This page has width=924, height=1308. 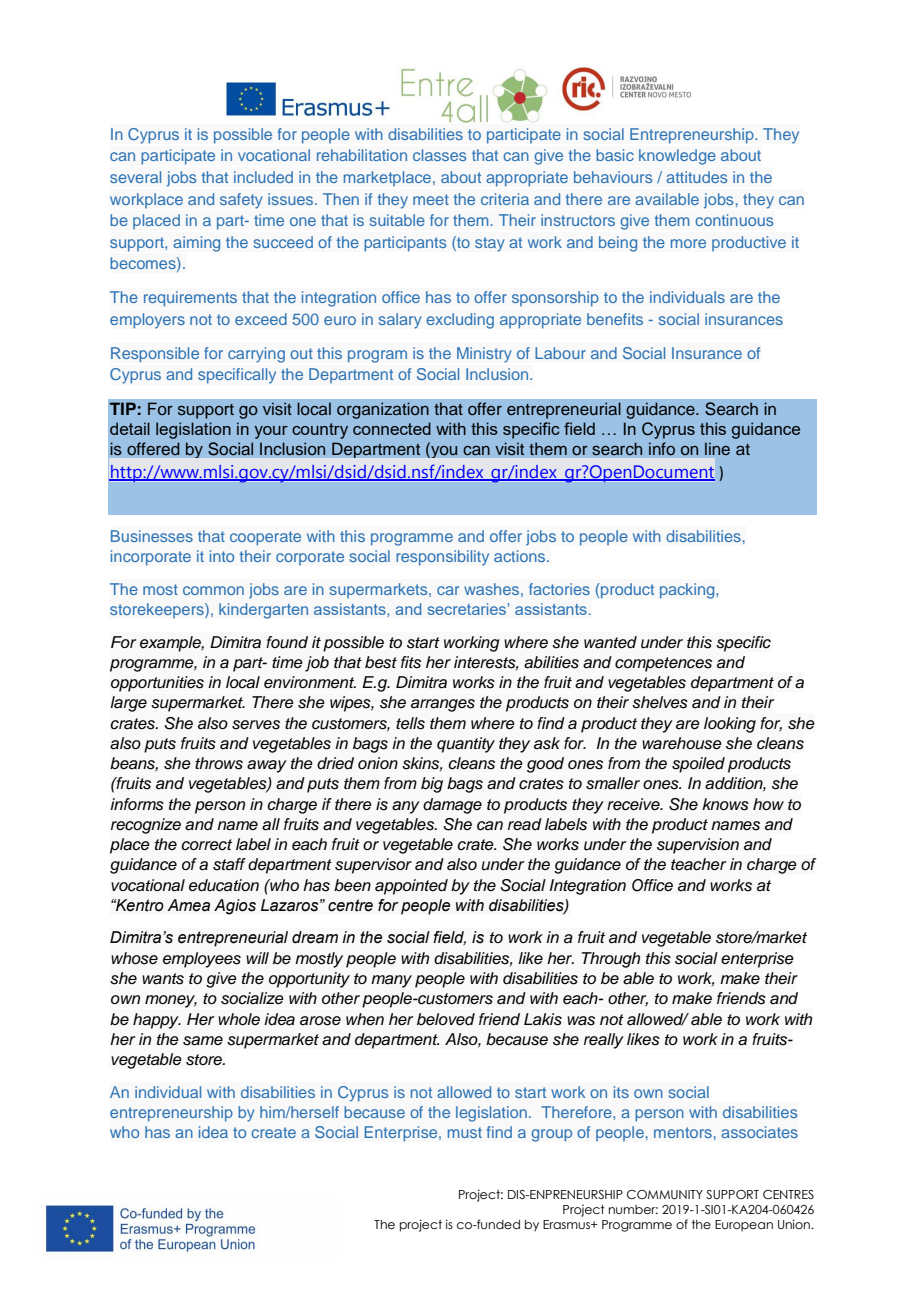 What do you see at coordinates (730, 725) in the page?
I see `looking` at bounding box center [730, 725].
